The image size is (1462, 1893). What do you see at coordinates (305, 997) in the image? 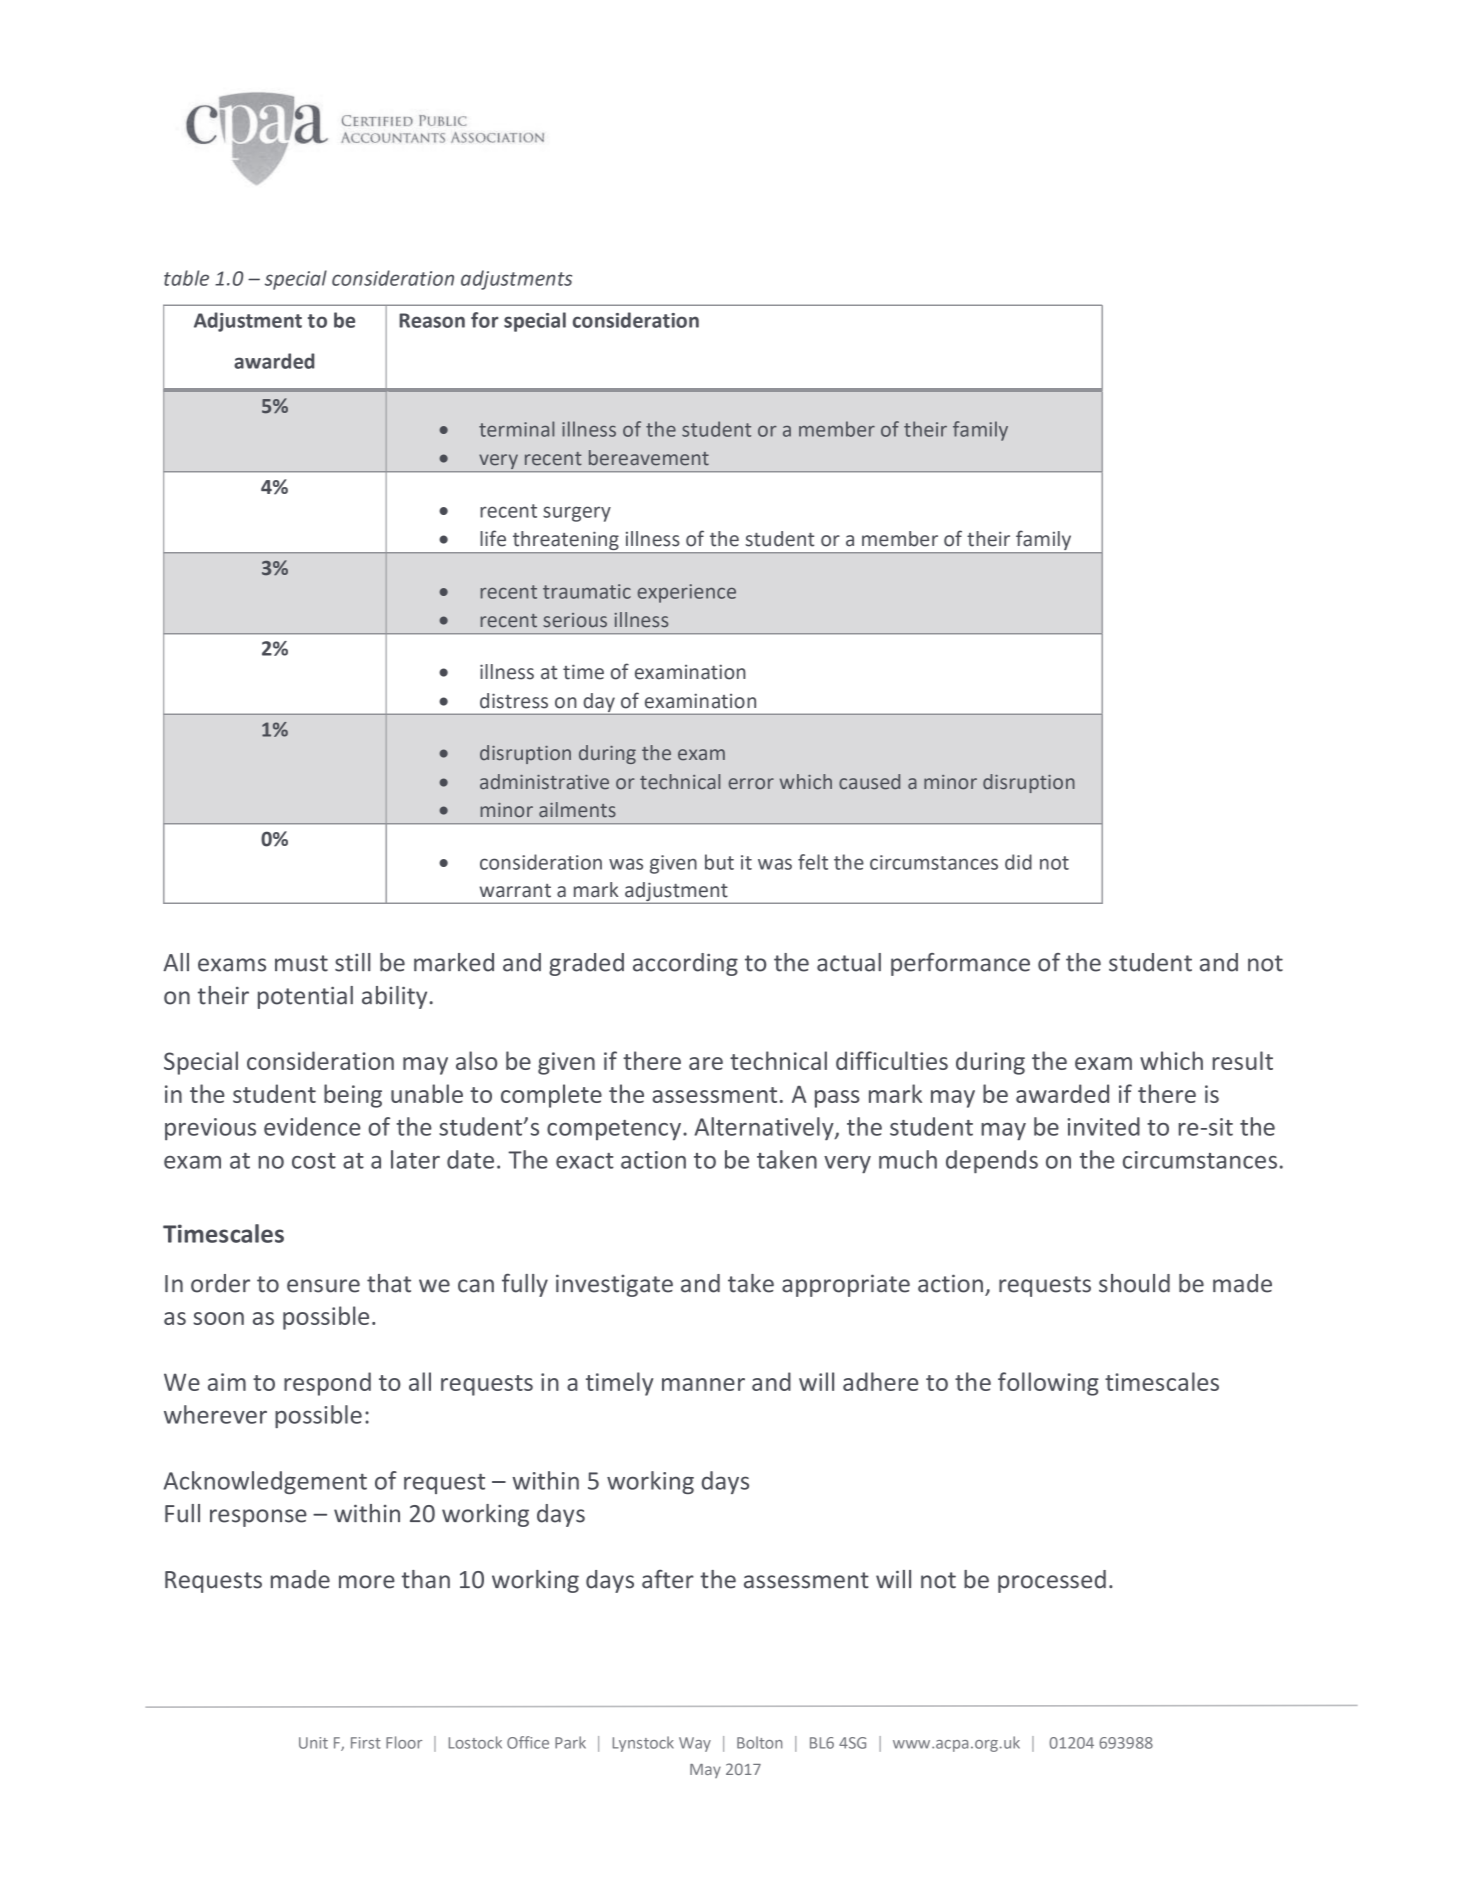
I see `potential` at bounding box center [305, 997].
